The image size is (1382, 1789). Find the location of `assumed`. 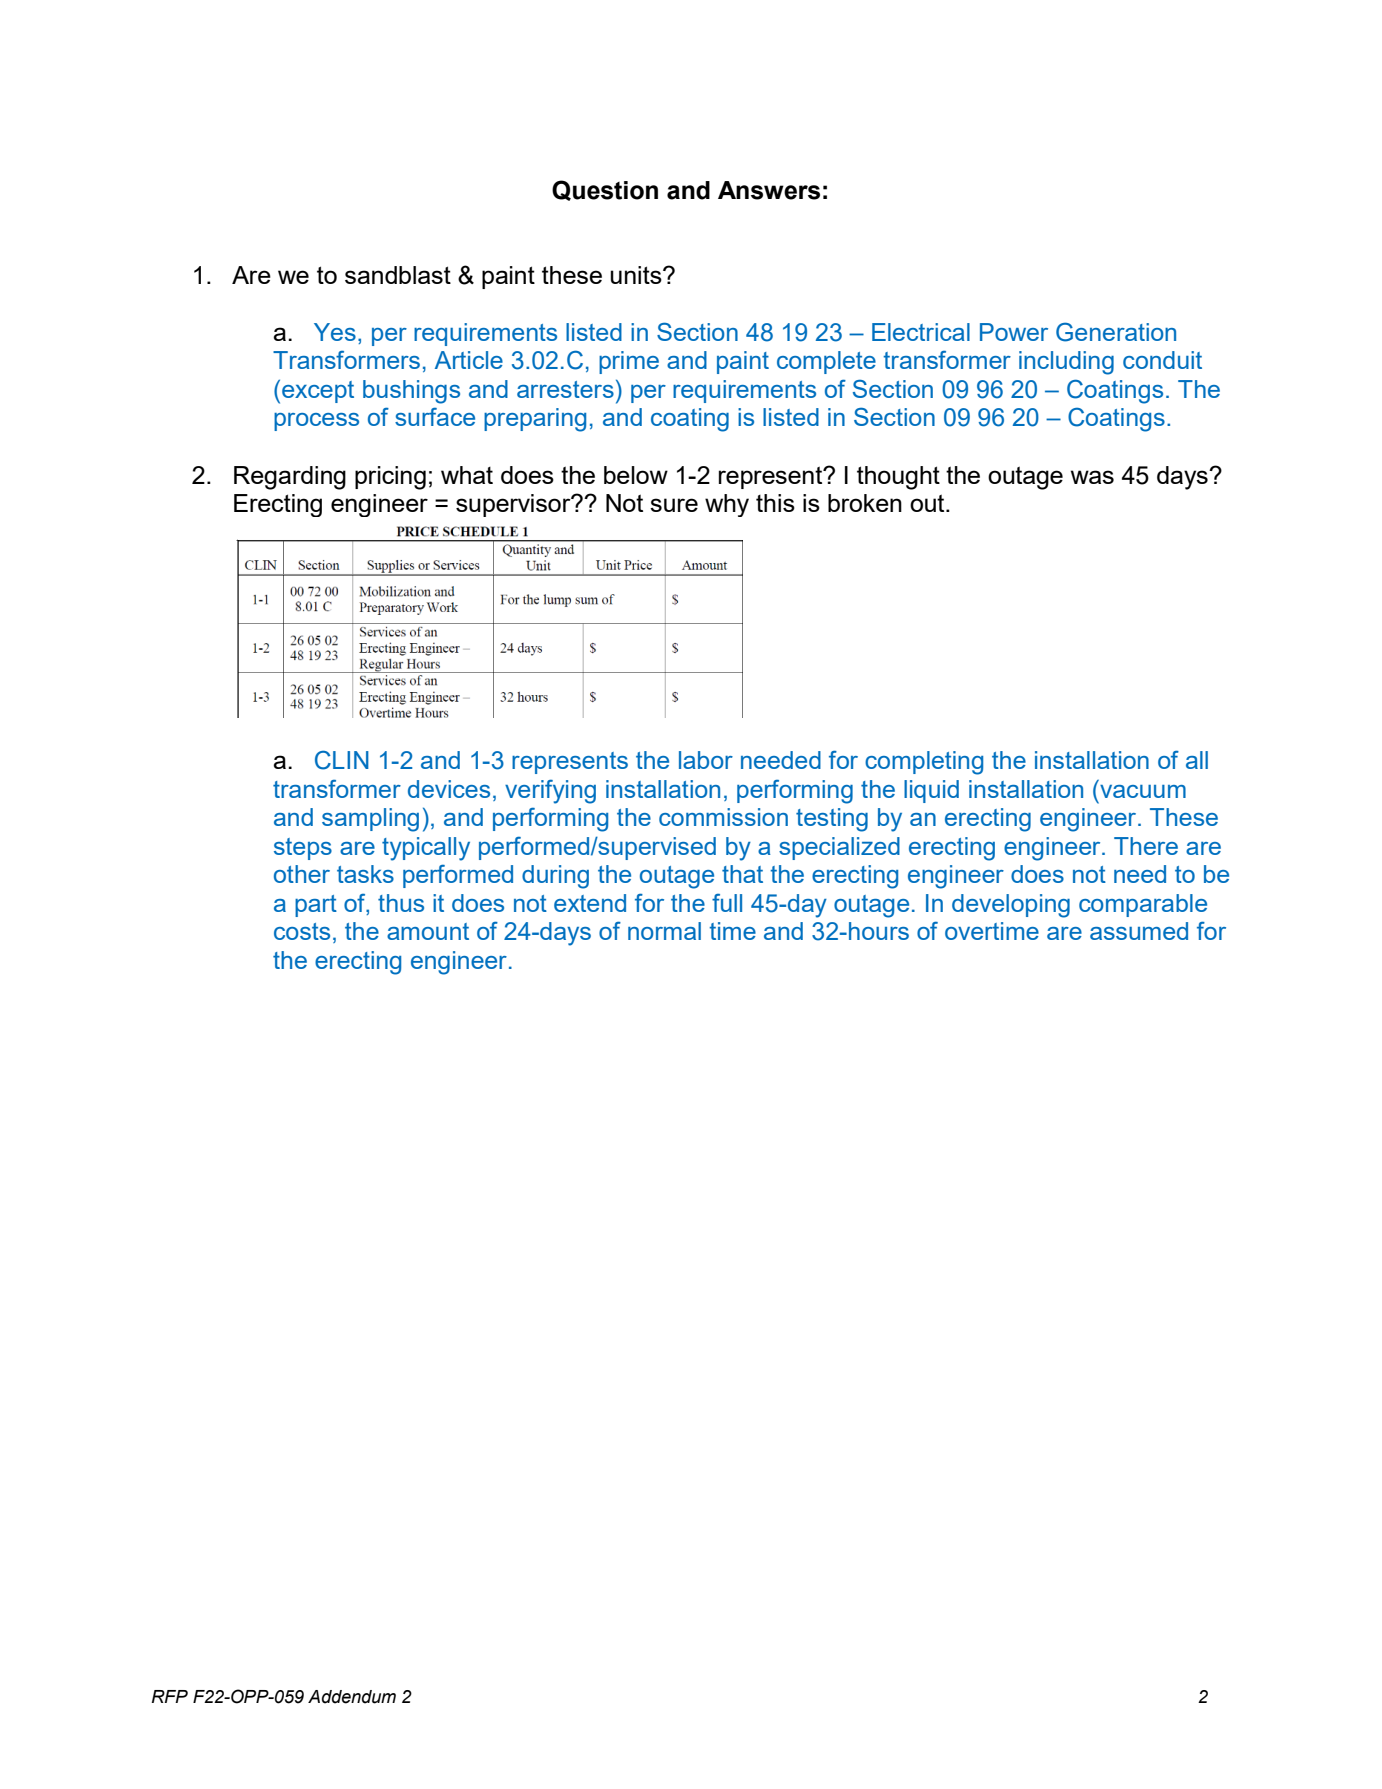

assumed is located at coordinates (1139, 931).
